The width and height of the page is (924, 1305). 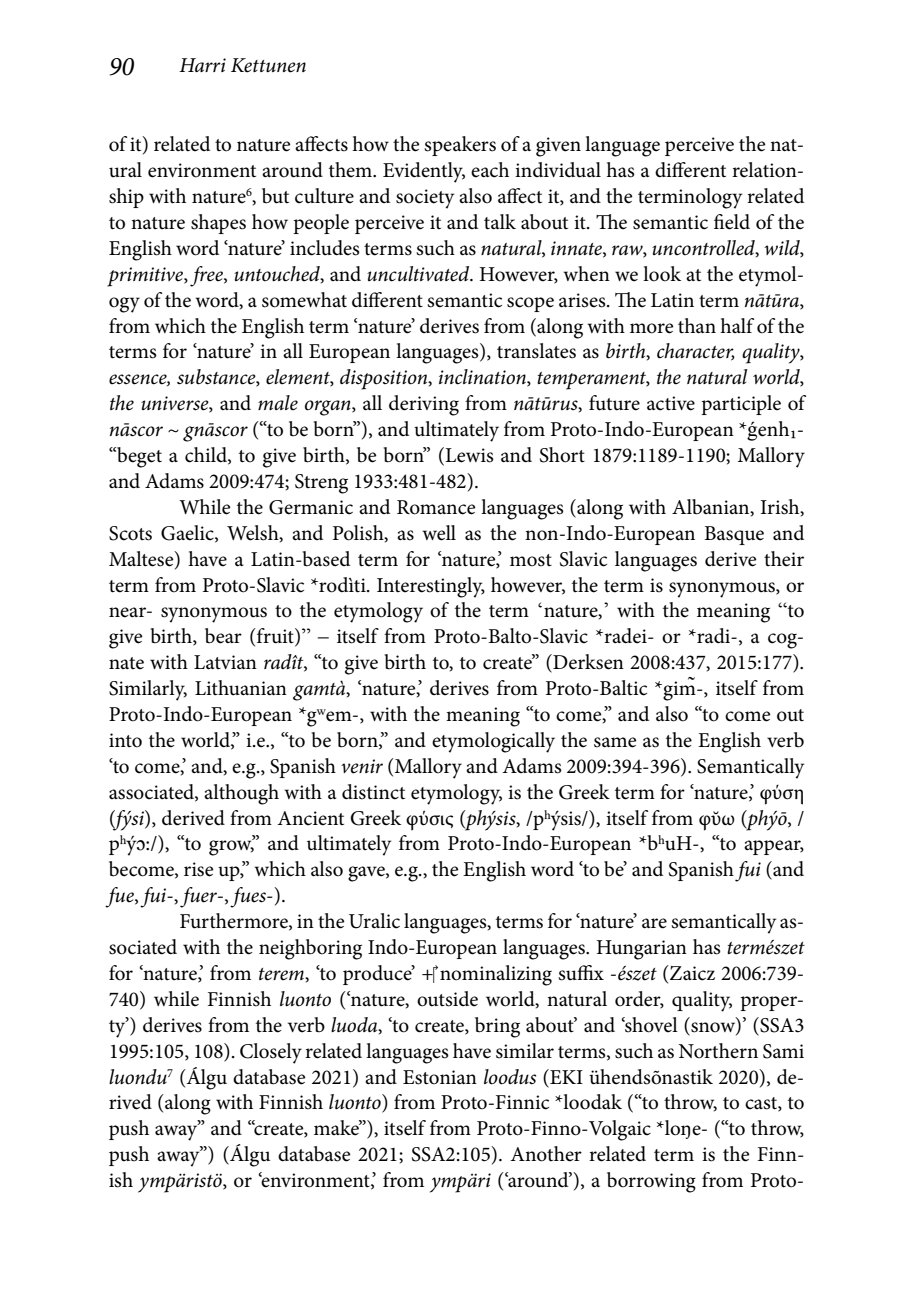 What do you see at coordinates (714, 636) in the page?
I see `radi` at bounding box center [714, 636].
